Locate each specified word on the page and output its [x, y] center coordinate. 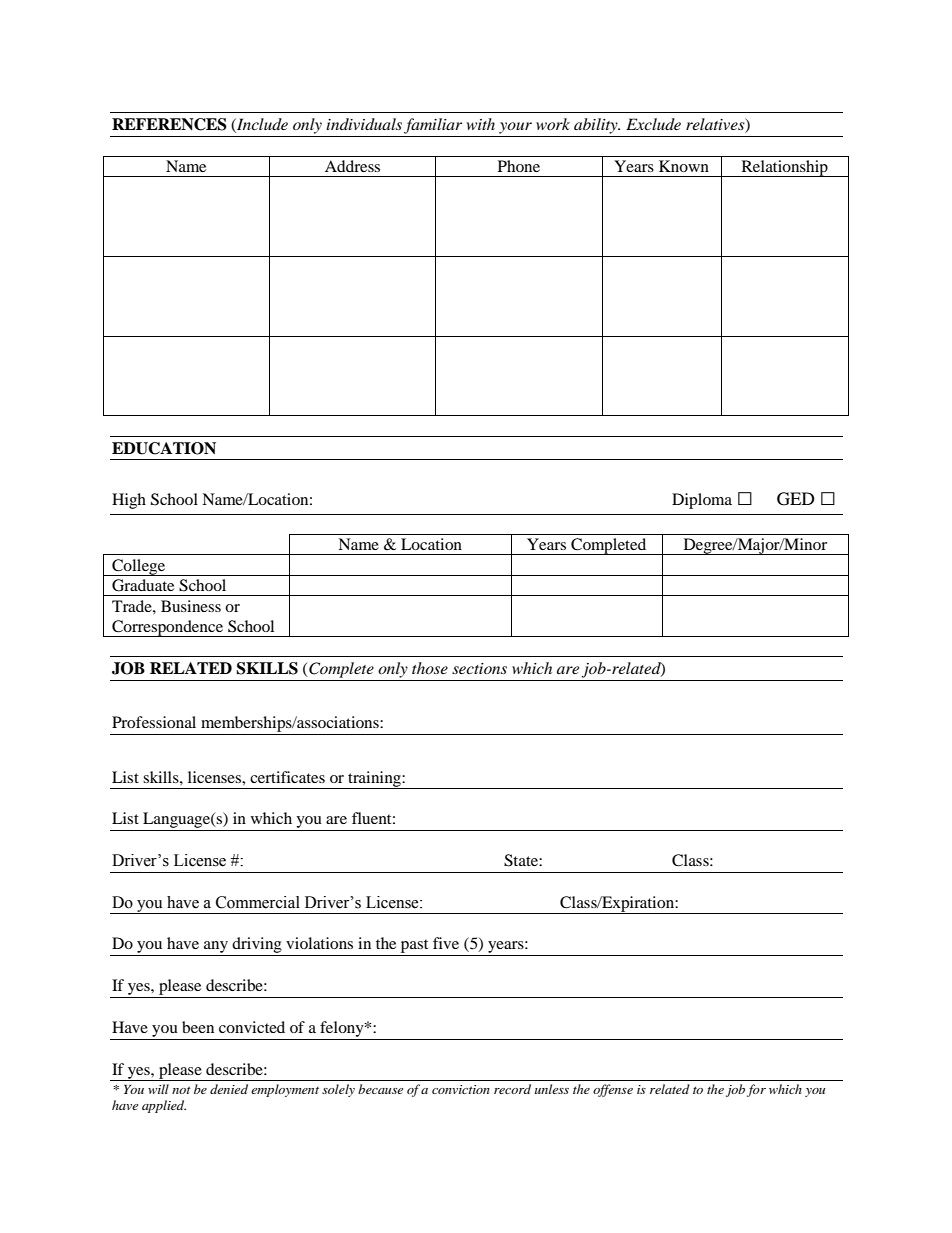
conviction [461, 1089]
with [481, 124]
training [374, 780]
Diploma [702, 501]
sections [479, 668]
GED [796, 499]
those [430, 668]
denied [229, 1089]
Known [684, 166]
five [446, 943]
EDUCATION [164, 448]
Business [191, 606]
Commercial [258, 902]
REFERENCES [169, 124]
